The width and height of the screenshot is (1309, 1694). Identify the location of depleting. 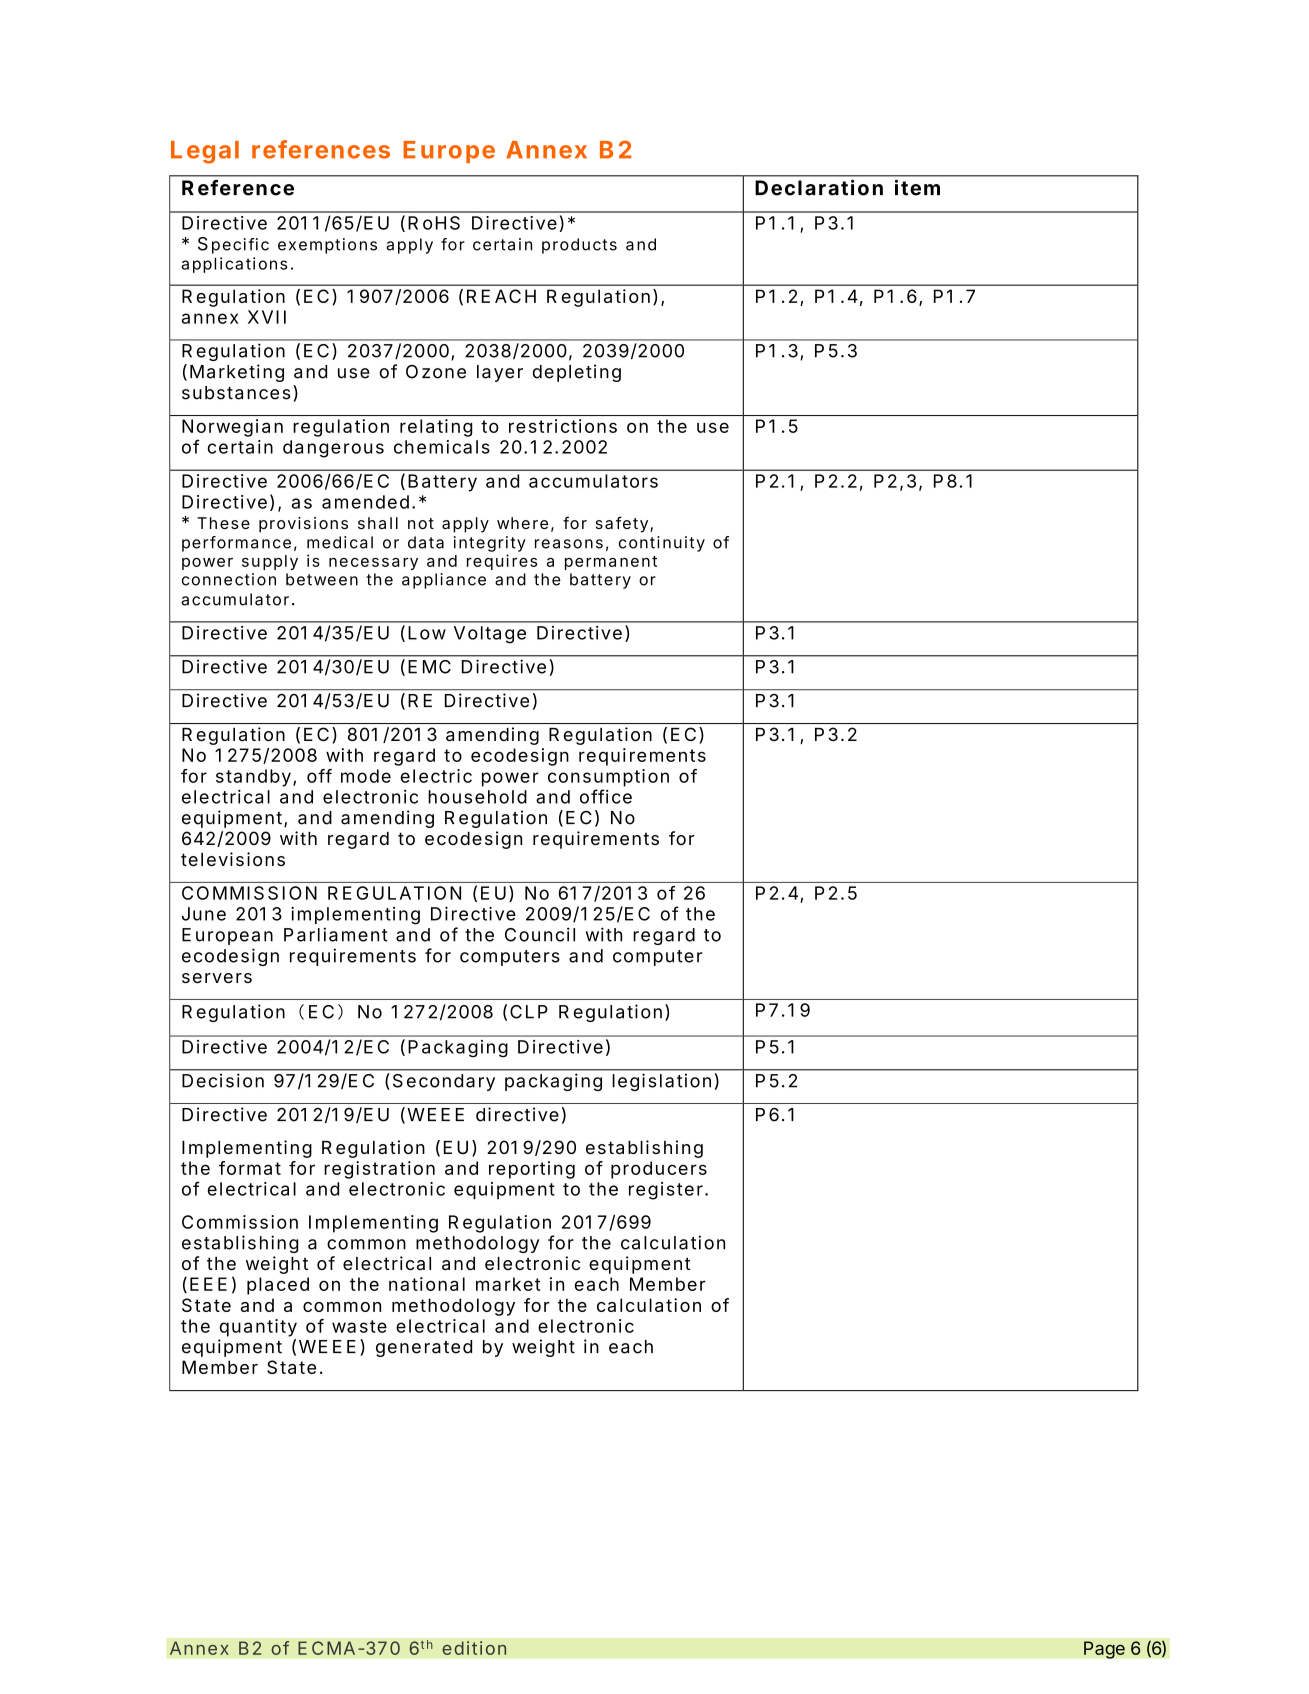
(577, 373).
